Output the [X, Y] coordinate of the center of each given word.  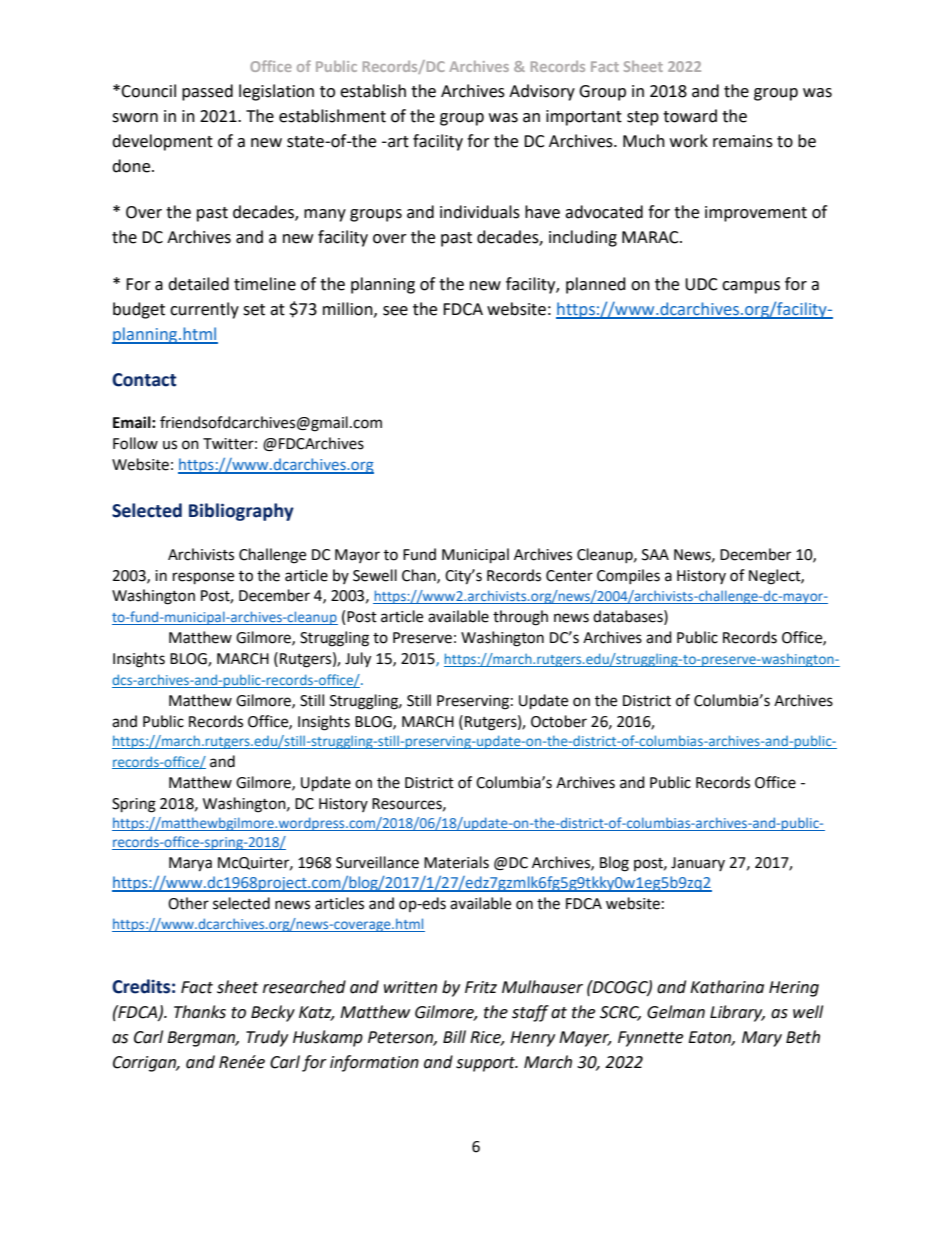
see [395, 311]
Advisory [542, 92]
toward [690, 116]
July [358, 660]
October [559, 721]
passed [207, 92]
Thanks [200, 1012]
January [698, 864]
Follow [135, 443]
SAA [655, 555]
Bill [454, 1036]
